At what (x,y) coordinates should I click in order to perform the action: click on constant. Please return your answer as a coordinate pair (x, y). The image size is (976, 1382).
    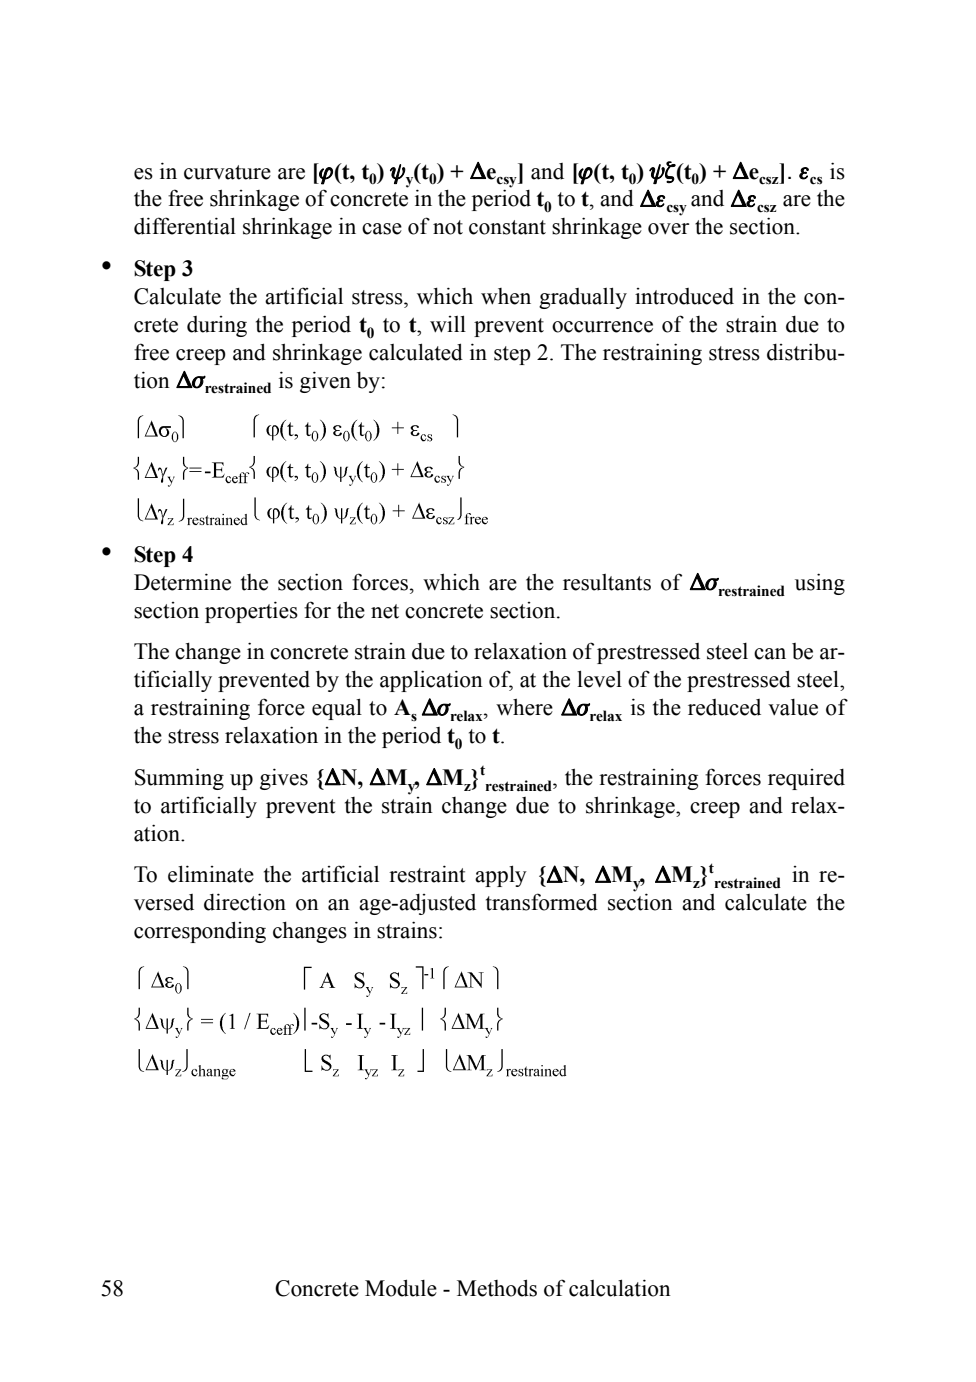
    Looking at the image, I should click on (507, 227).
